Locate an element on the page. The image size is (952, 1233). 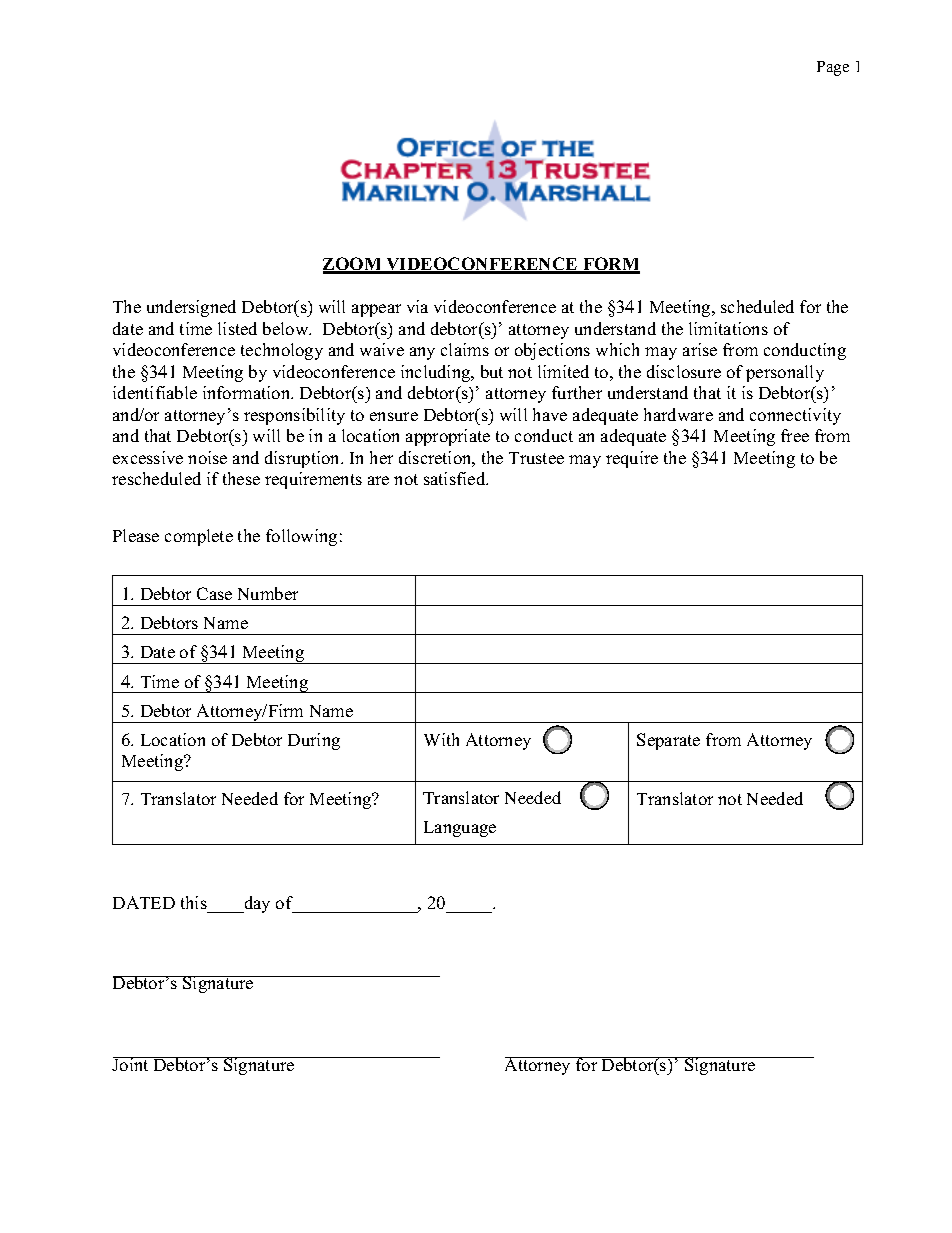
undersigned is located at coordinates (191, 308).
